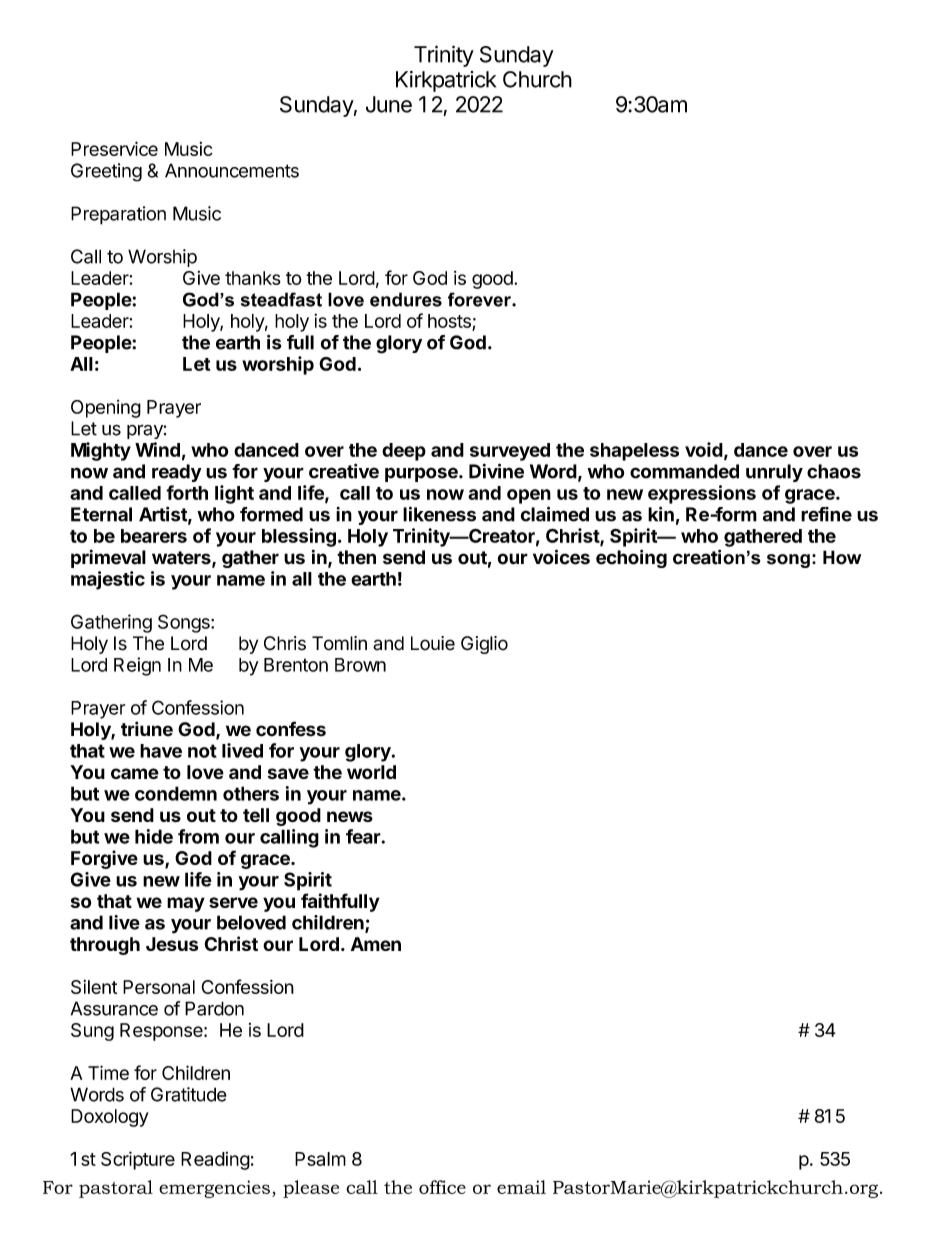 This screenshot has height=1233, width=952. What do you see at coordinates (442, 1187) in the screenshot?
I see `office` at bounding box center [442, 1187].
